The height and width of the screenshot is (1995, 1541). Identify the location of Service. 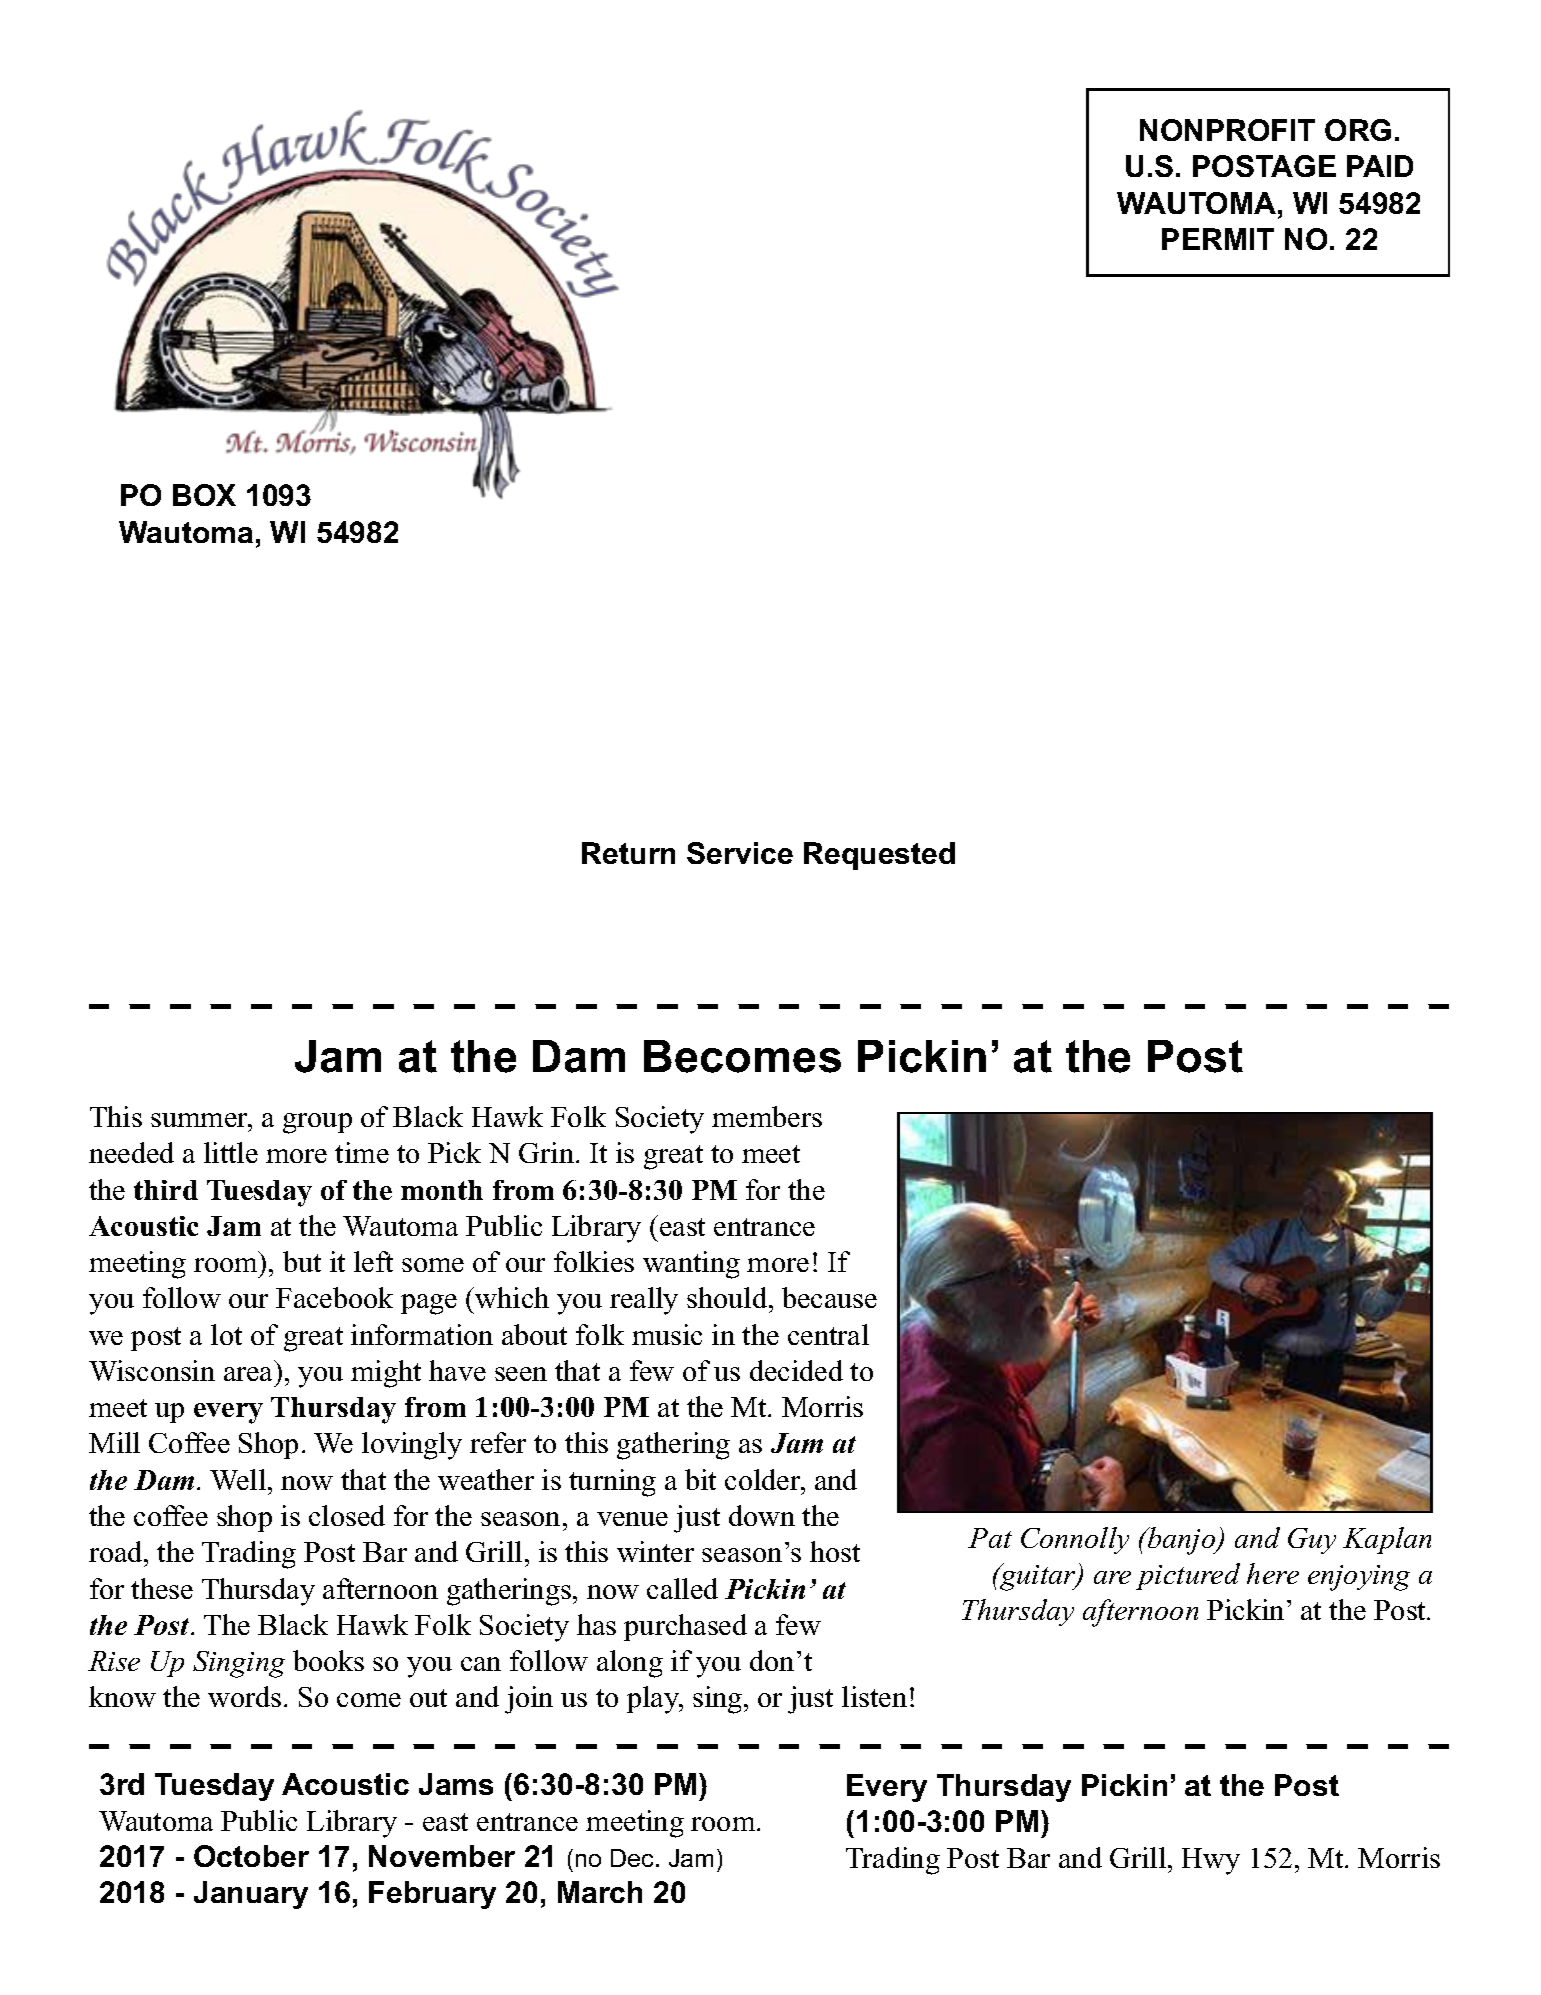
(740, 853).
